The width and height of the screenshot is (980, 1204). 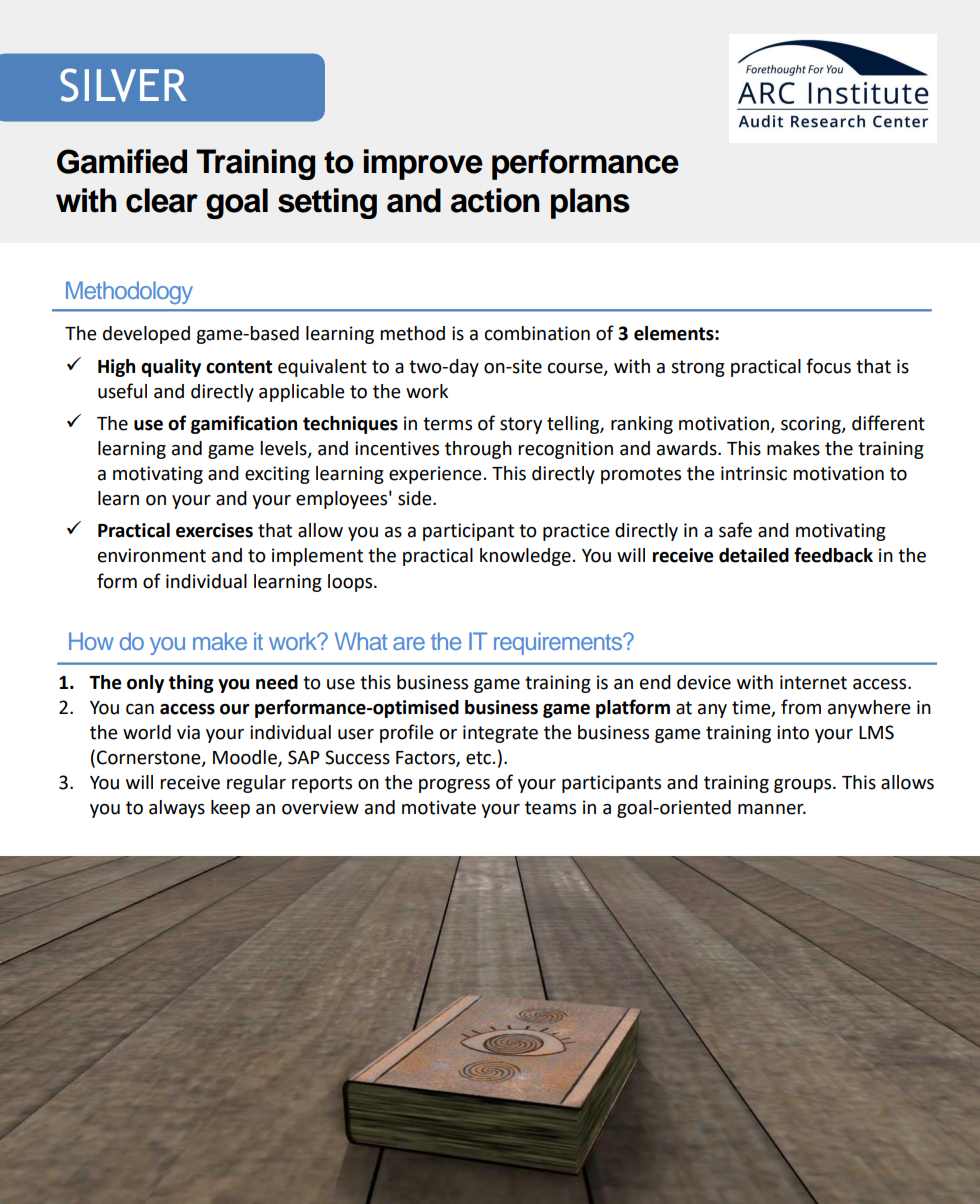 What do you see at coordinates (423, 164) in the screenshot?
I see `improve` at bounding box center [423, 164].
